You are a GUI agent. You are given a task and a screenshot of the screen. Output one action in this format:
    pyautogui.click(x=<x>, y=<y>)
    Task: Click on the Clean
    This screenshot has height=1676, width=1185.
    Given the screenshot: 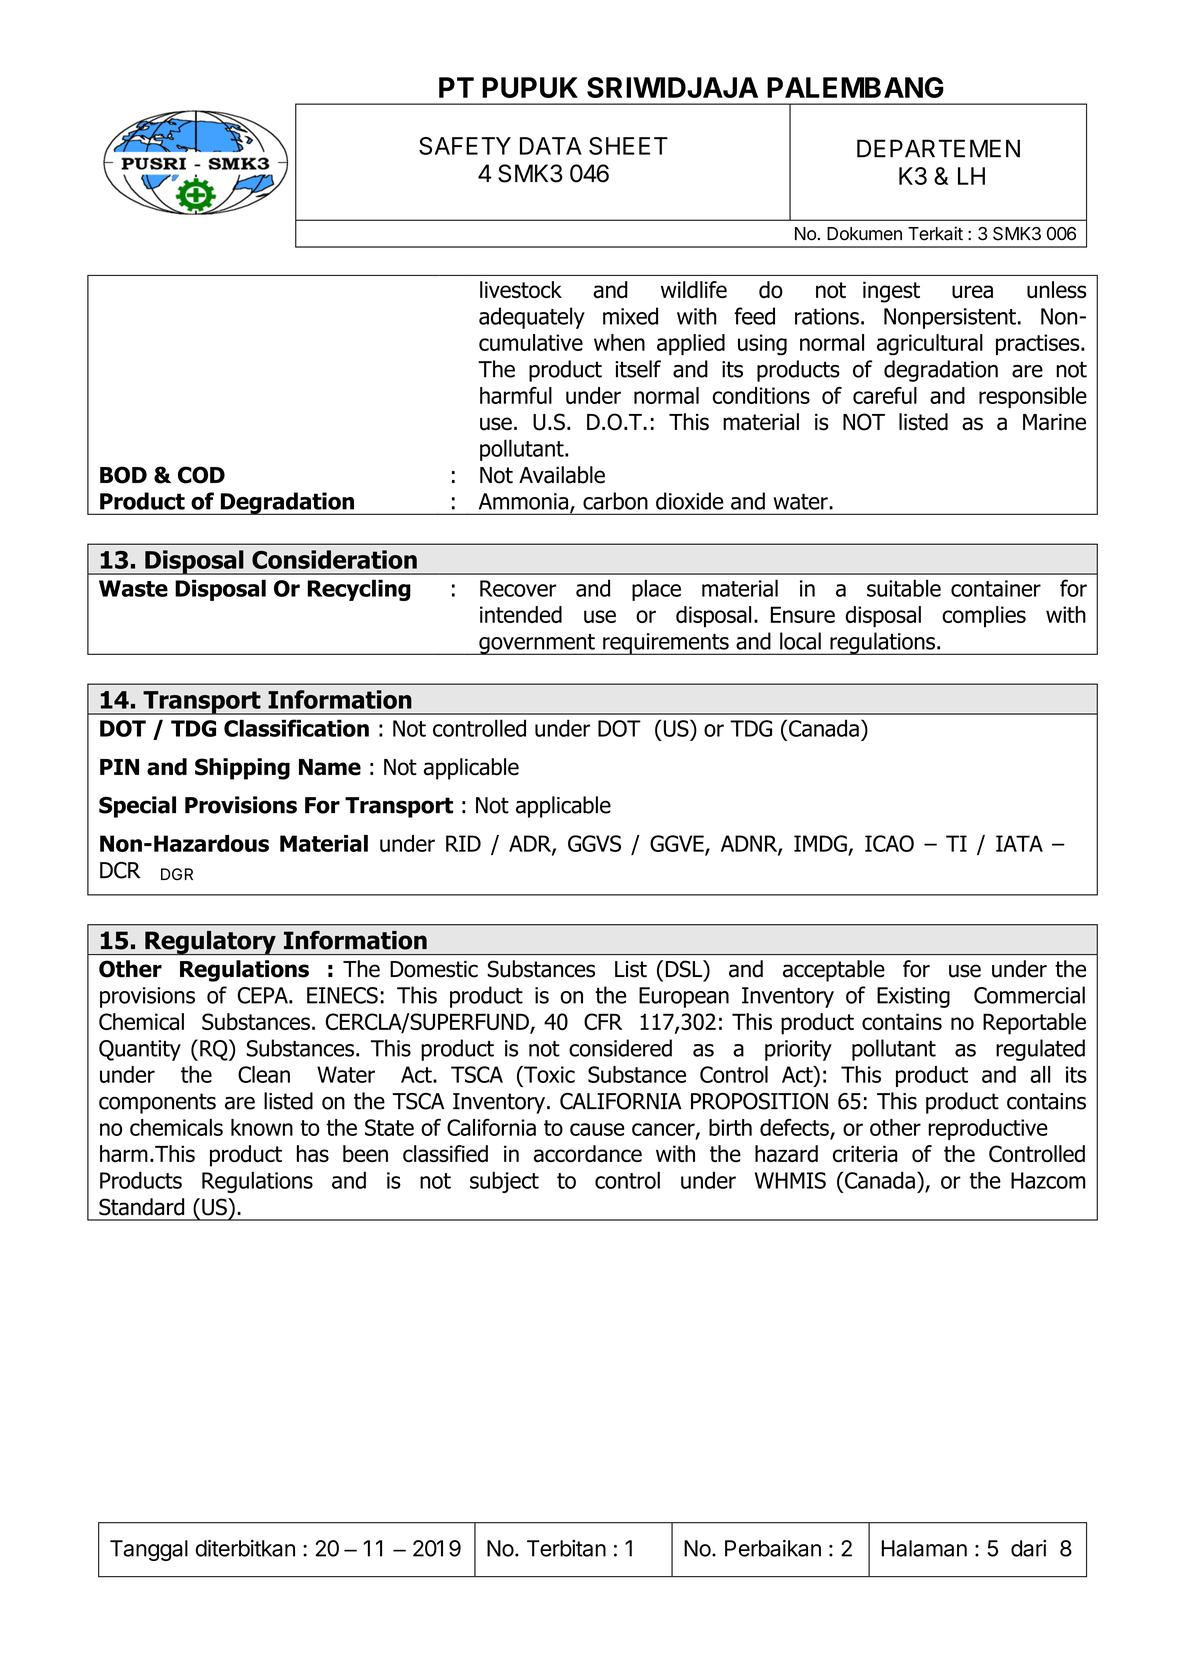 What is the action you would take?
    pyautogui.click(x=264, y=1074)
